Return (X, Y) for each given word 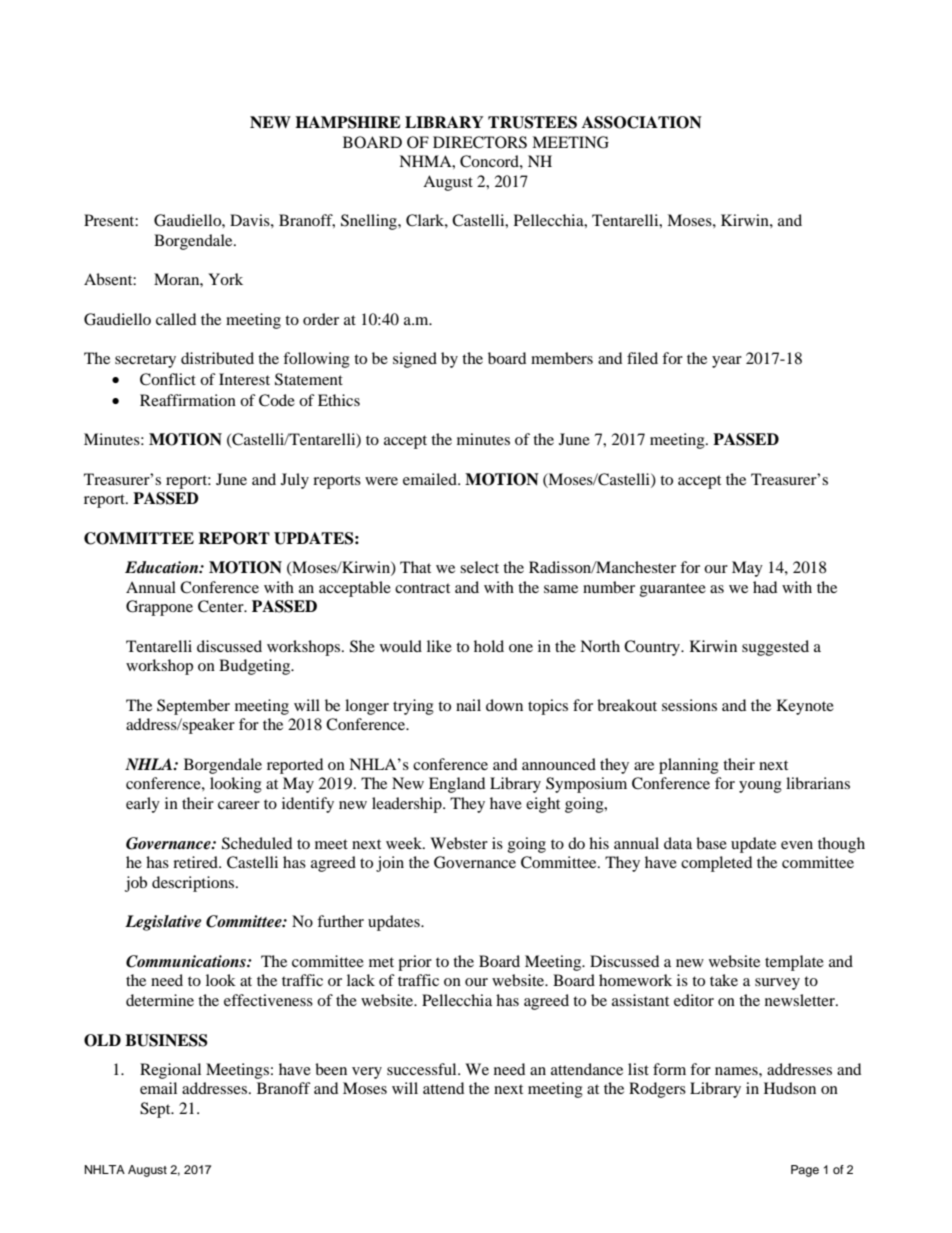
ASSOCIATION (642, 122)
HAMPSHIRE (348, 122)
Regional (170, 1071)
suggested (775, 648)
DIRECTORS (480, 142)
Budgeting (256, 667)
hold (489, 646)
